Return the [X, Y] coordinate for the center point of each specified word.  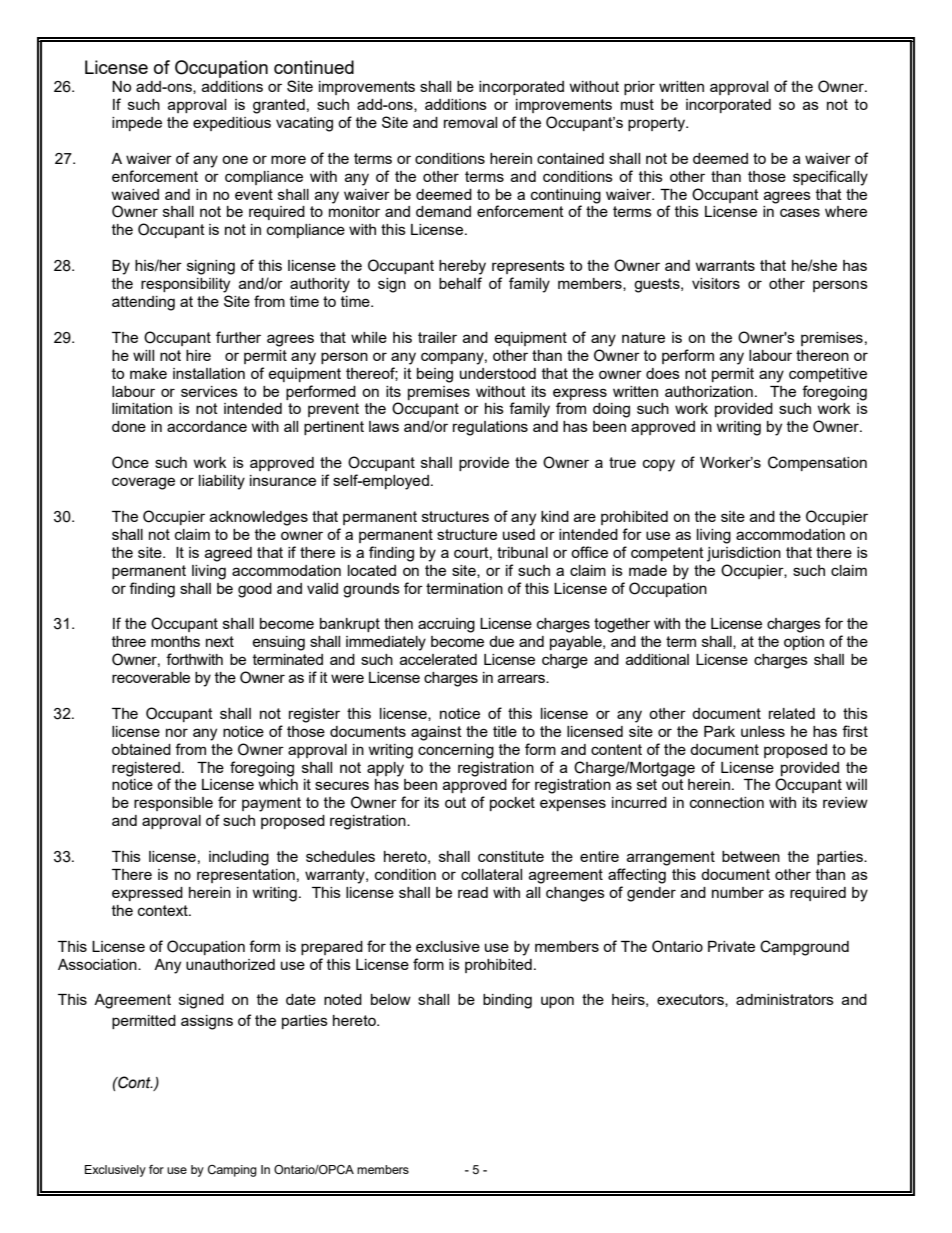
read [473, 892]
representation [246, 876]
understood [498, 373]
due [501, 641]
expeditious [232, 124]
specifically [830, 178]
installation [209, 373]
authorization [709, 391]
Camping [232, 1171]
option [804, 643]
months [175, 641]
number [738, 892]
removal [470, 122]
